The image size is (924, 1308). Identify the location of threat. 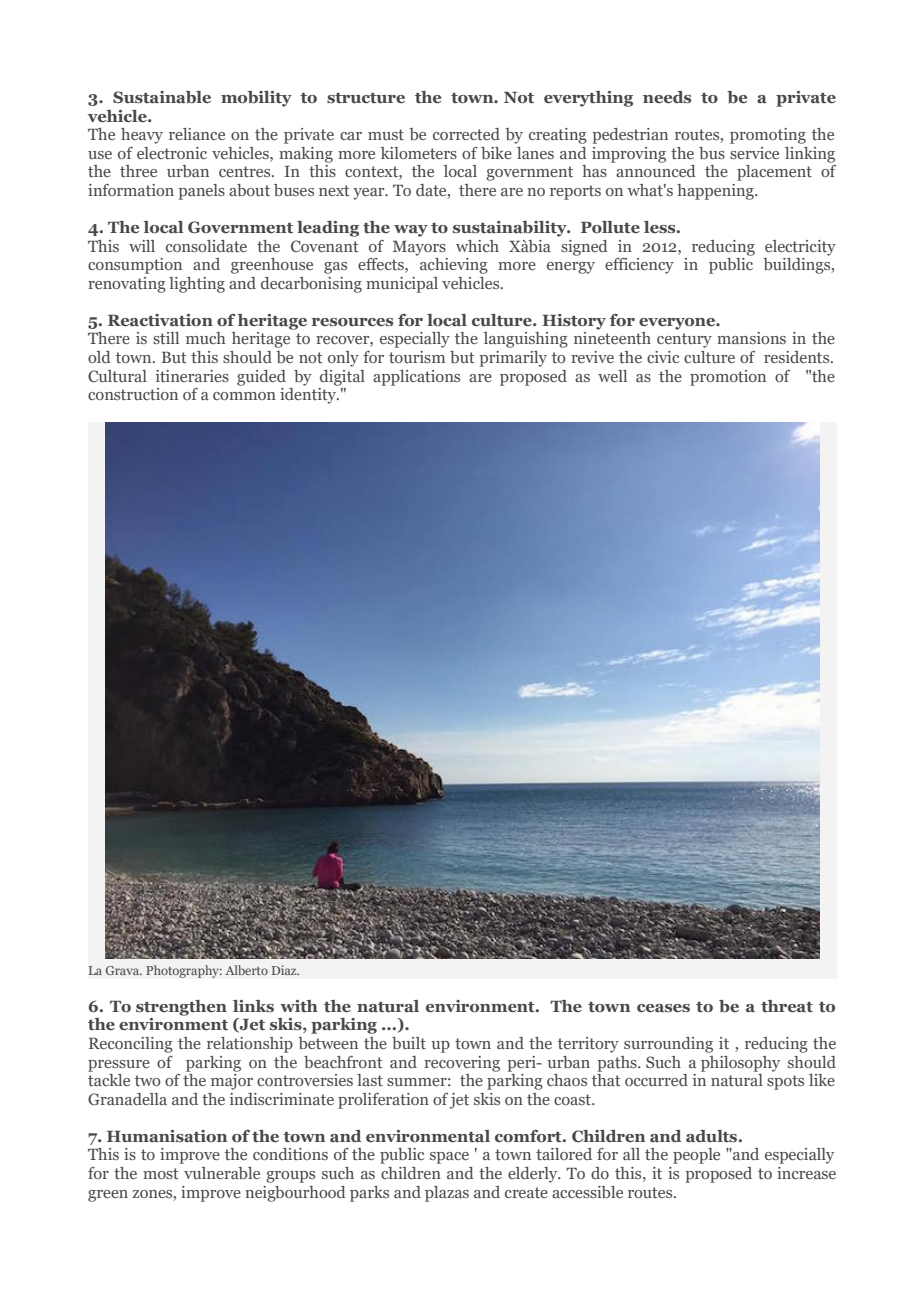
(787, 1006).
